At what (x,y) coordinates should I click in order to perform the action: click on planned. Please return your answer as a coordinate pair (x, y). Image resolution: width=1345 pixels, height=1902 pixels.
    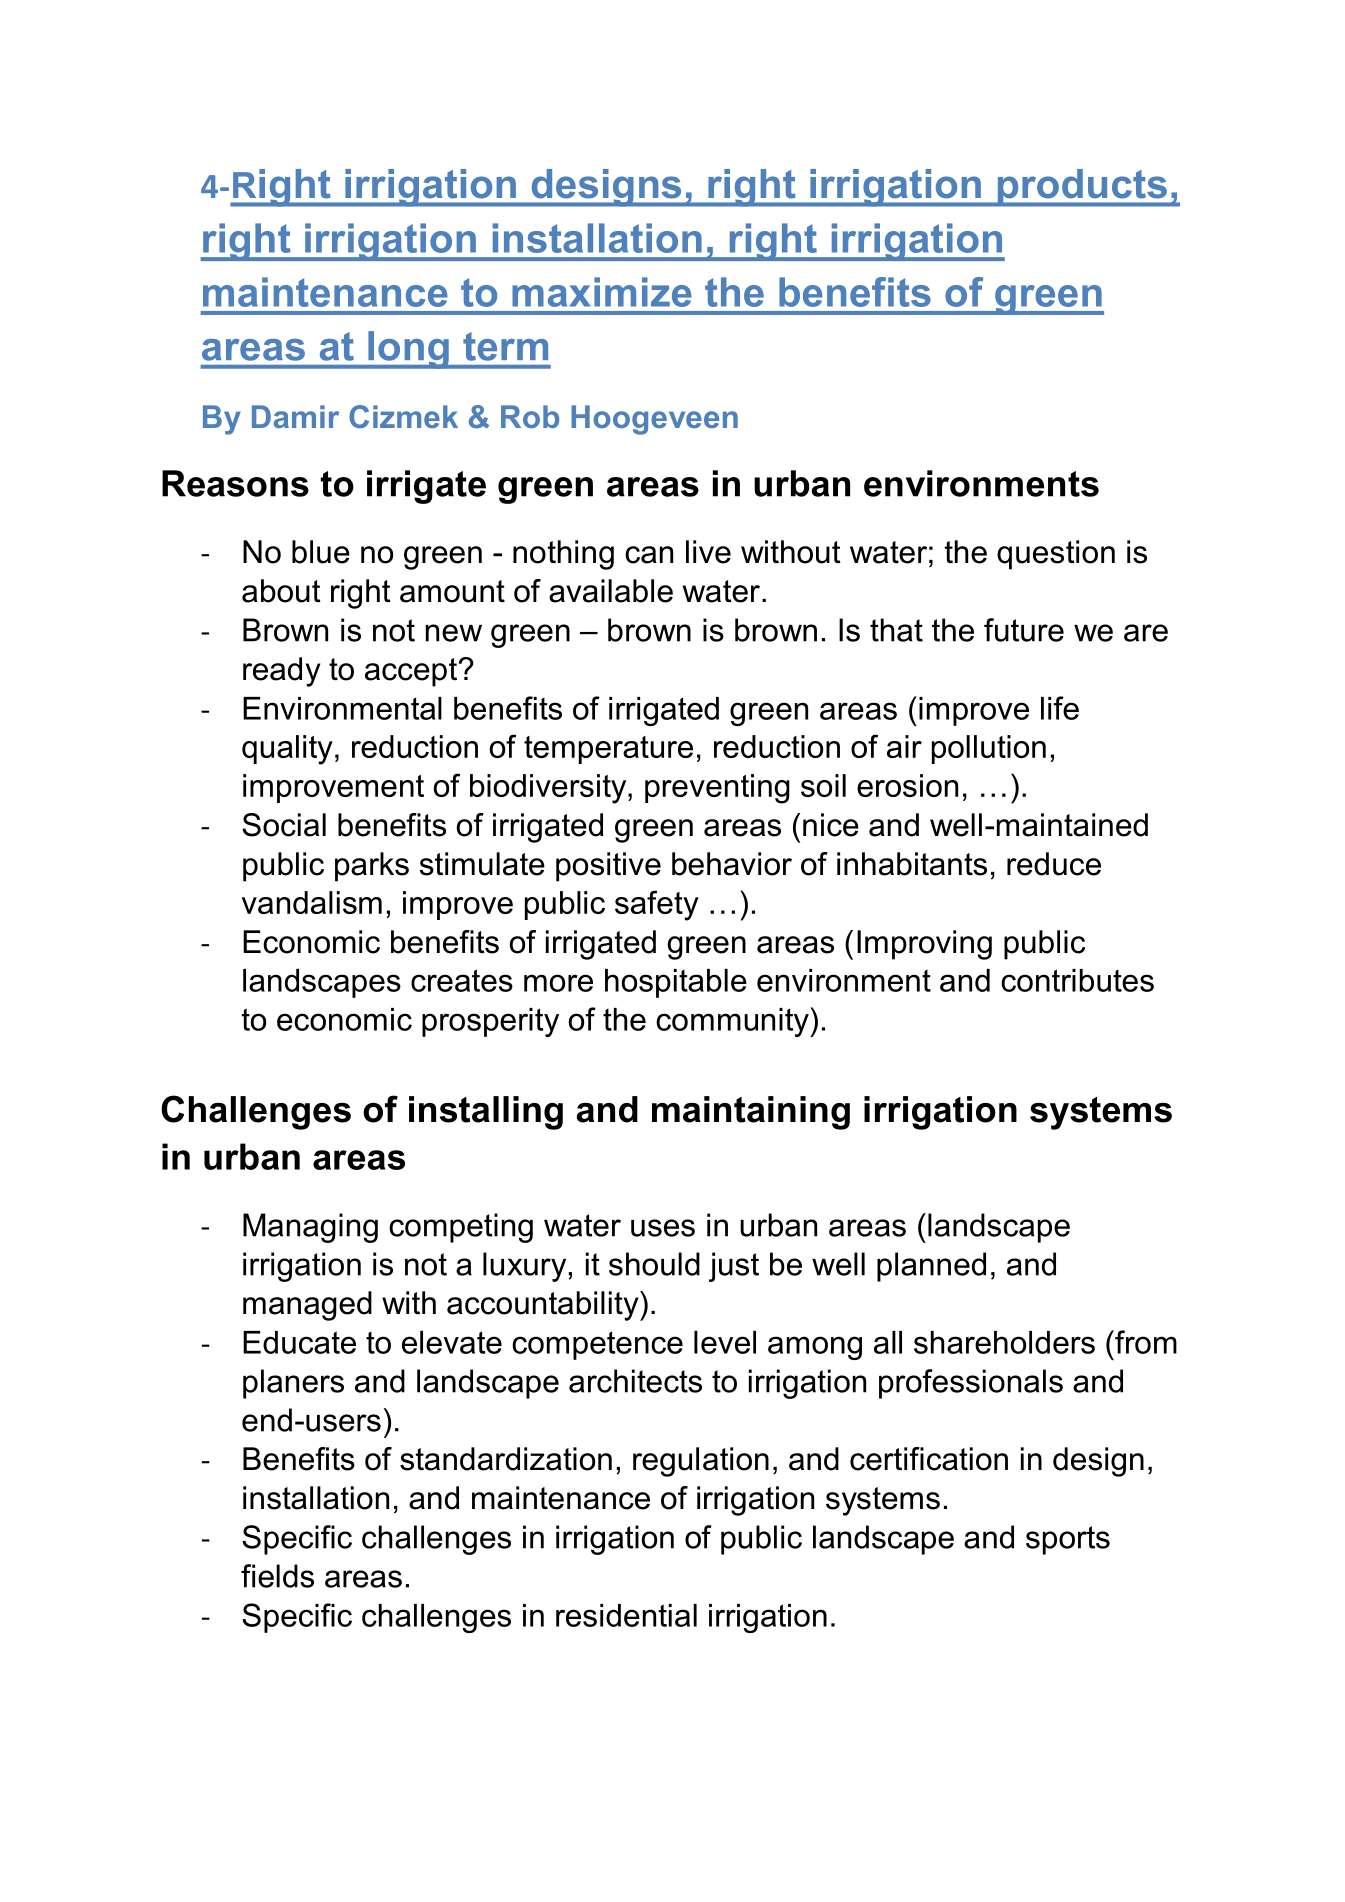
    Looking at the image, I should click on (931, 1267).
